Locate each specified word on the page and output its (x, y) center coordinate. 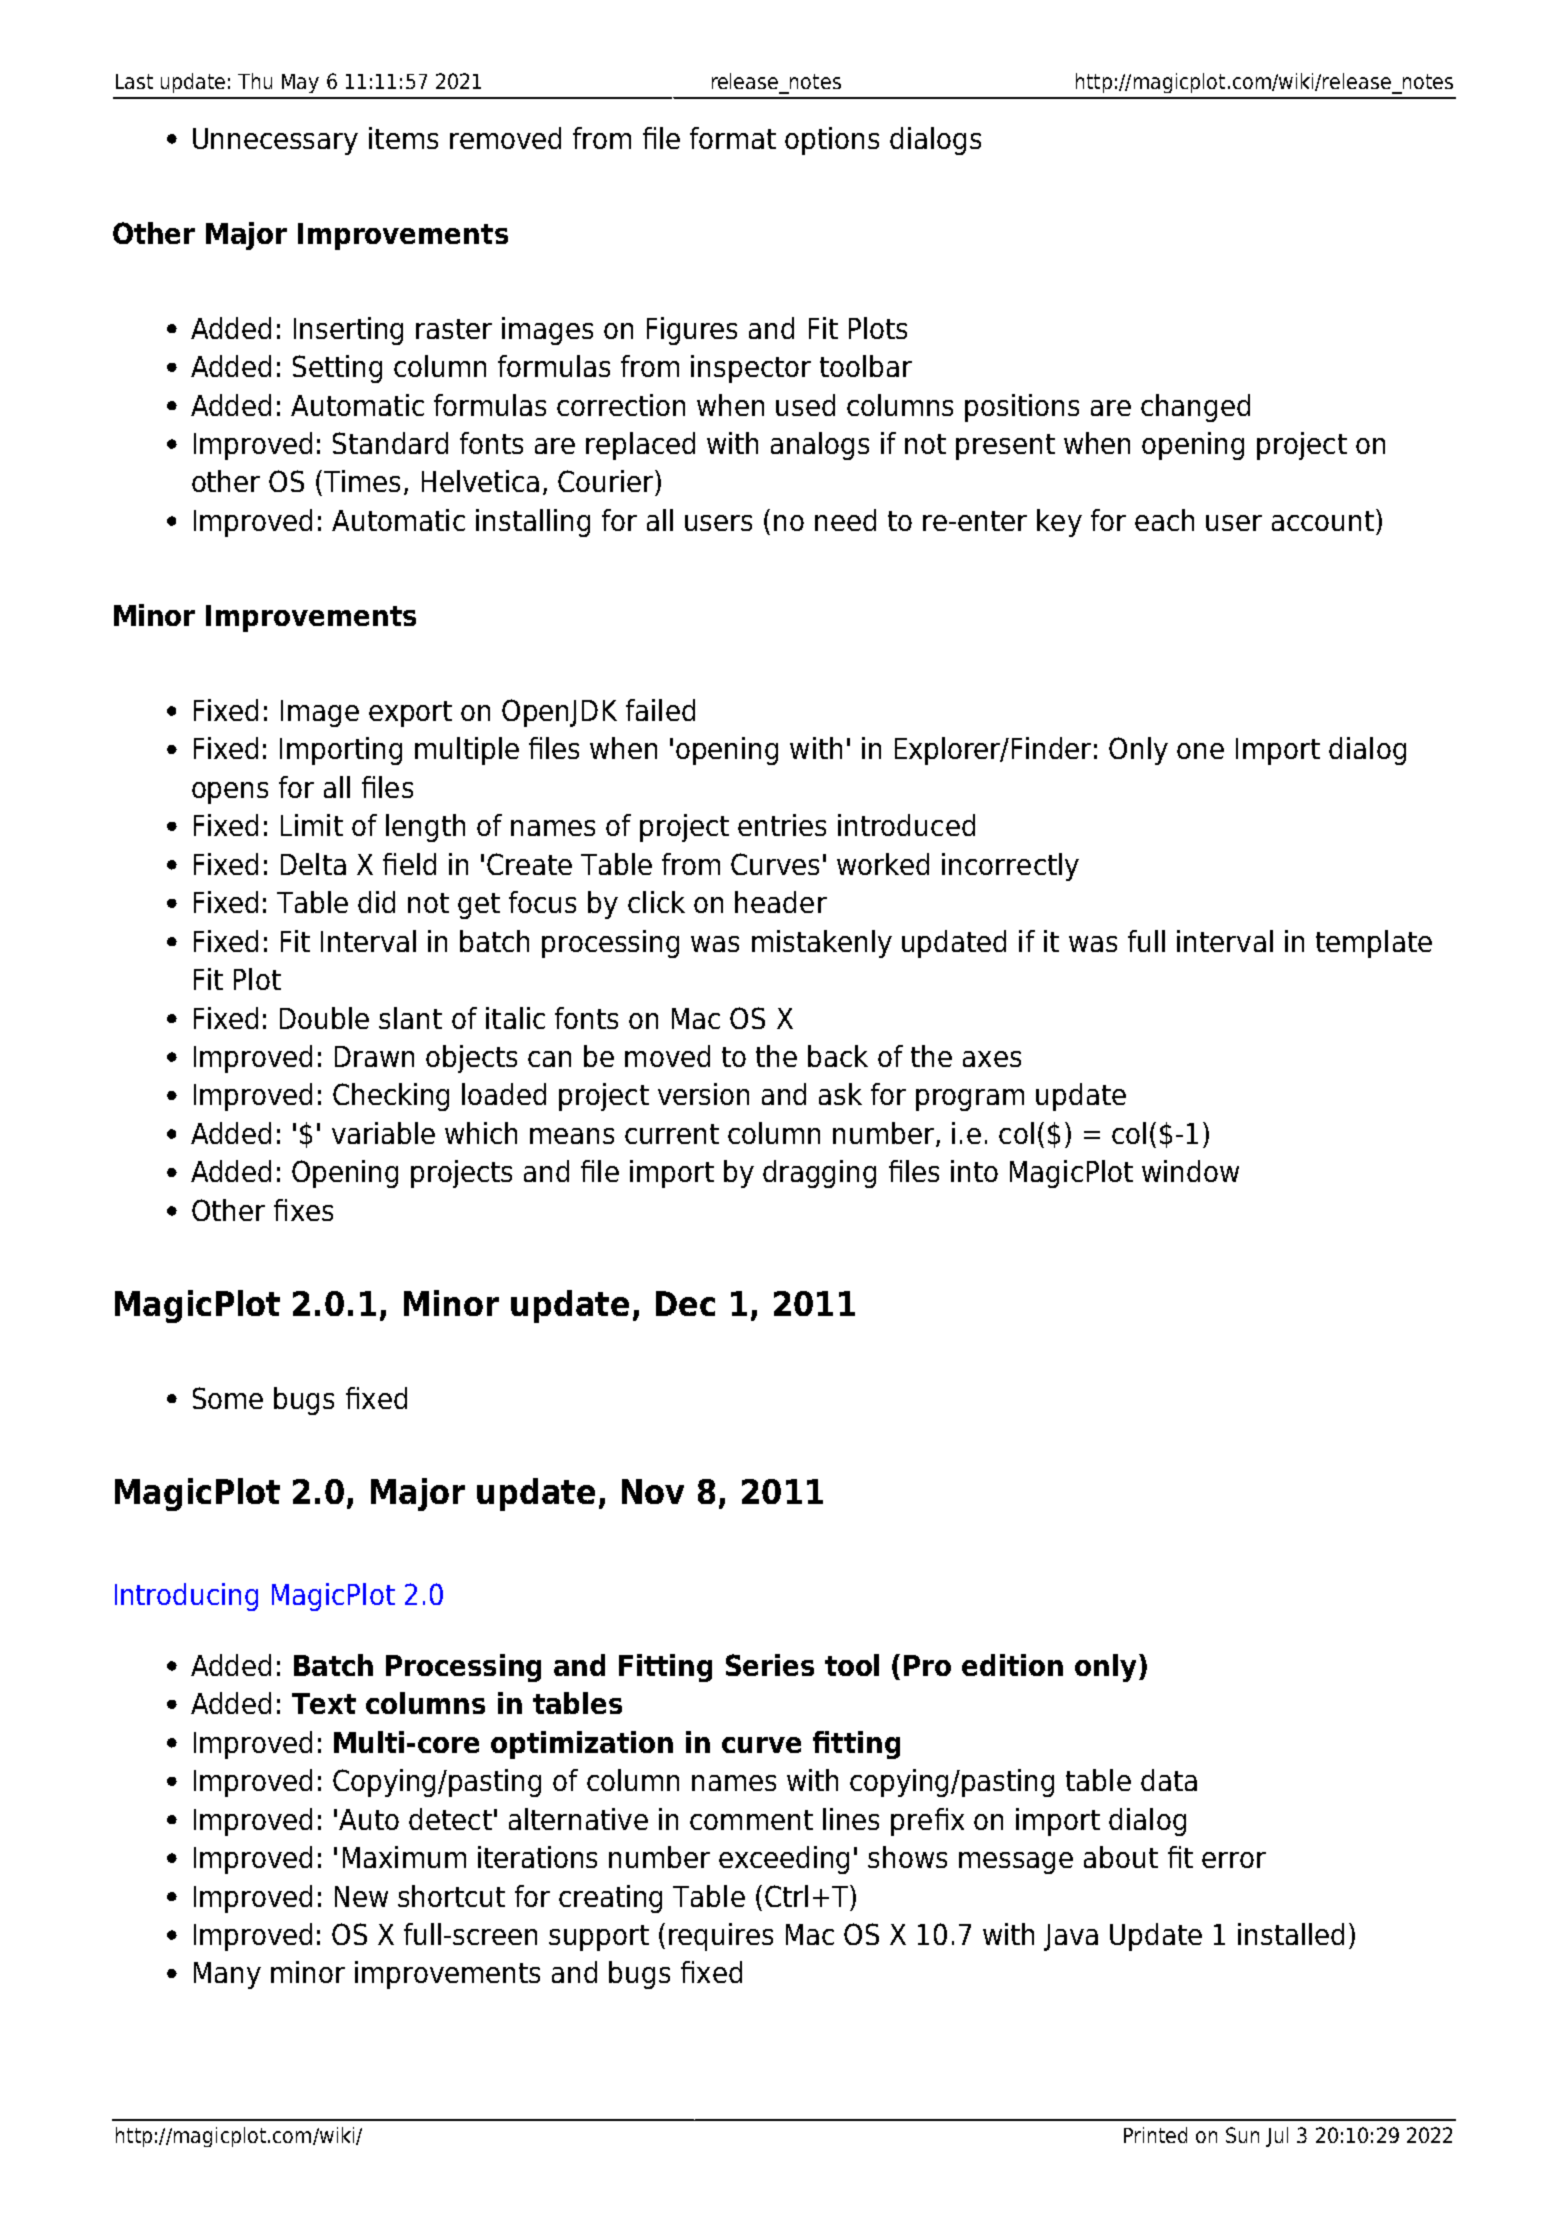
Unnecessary (275, 141)
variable (383, 1133)
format (733, 138)
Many (227, 1975)
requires (721, 1937)
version (703, 1094)
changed (1195, 408)
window (1190, 1171)
